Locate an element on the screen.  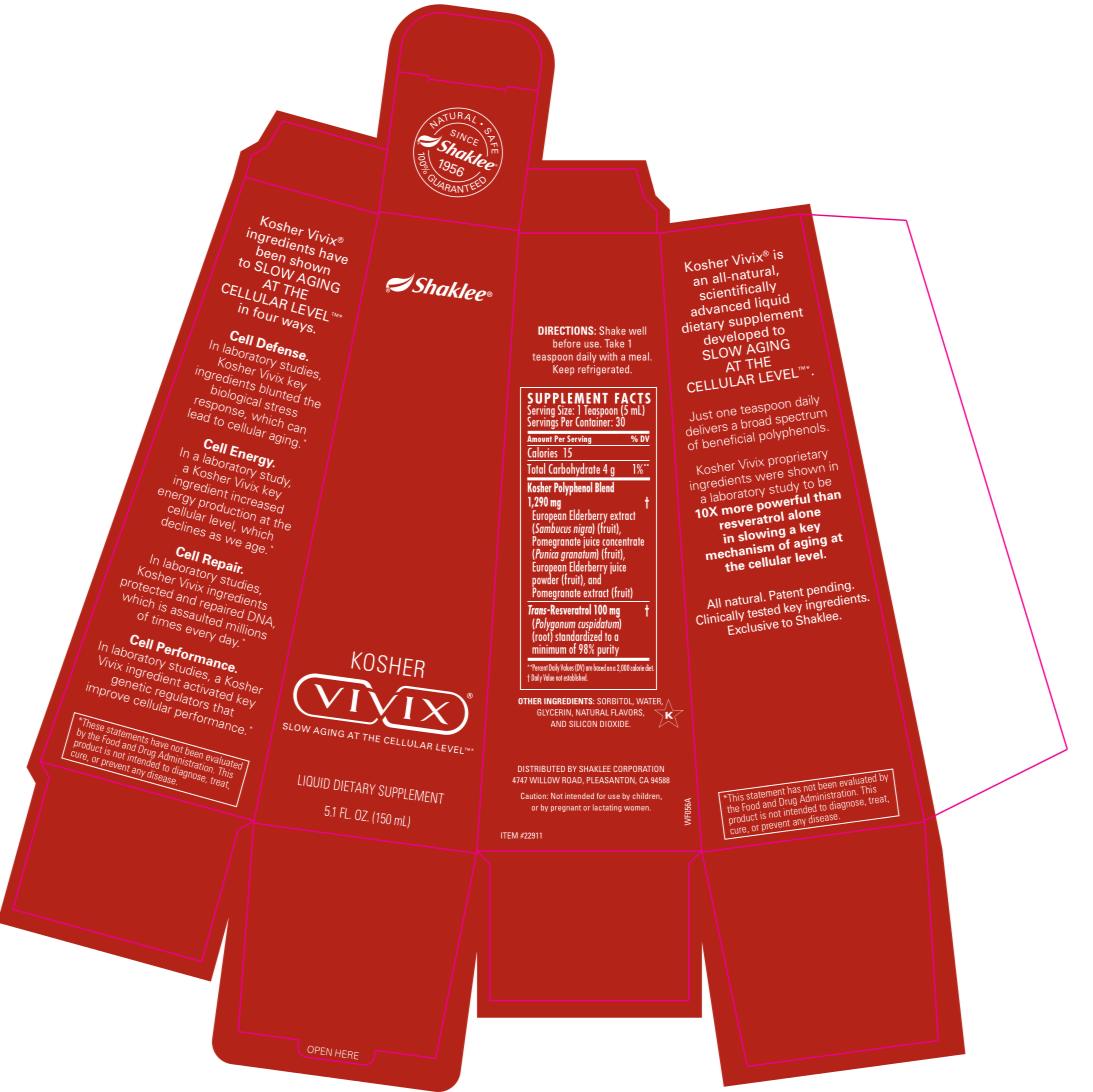
concentrate is located at coordinates (623, 541).
